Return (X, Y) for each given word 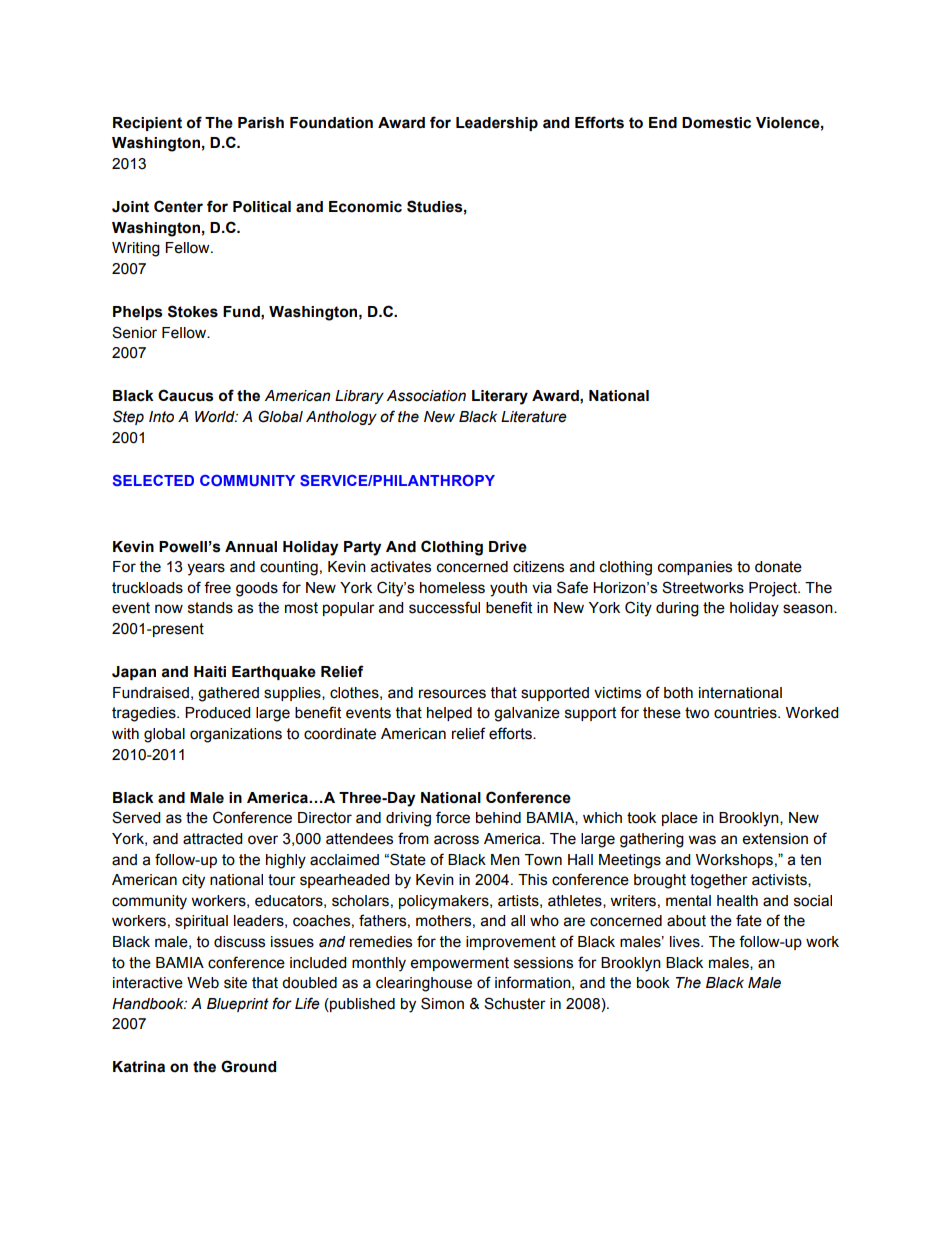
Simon (442, 1003)
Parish (261, 123)
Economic (365, 207)
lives (686, 942)
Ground (248, 1066)
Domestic (716, 123)
